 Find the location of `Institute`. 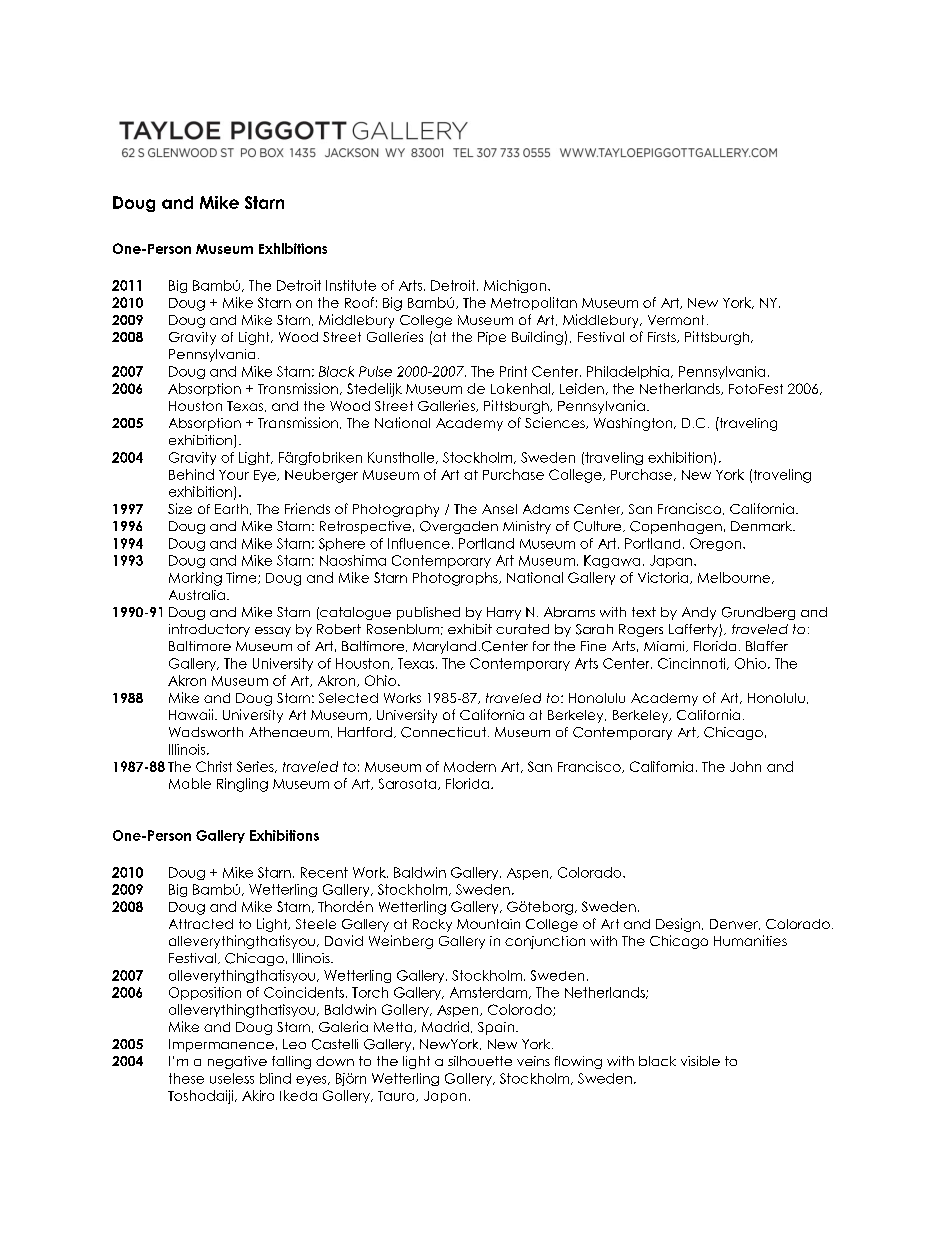

Institute is located at coordinates (351, 285).
